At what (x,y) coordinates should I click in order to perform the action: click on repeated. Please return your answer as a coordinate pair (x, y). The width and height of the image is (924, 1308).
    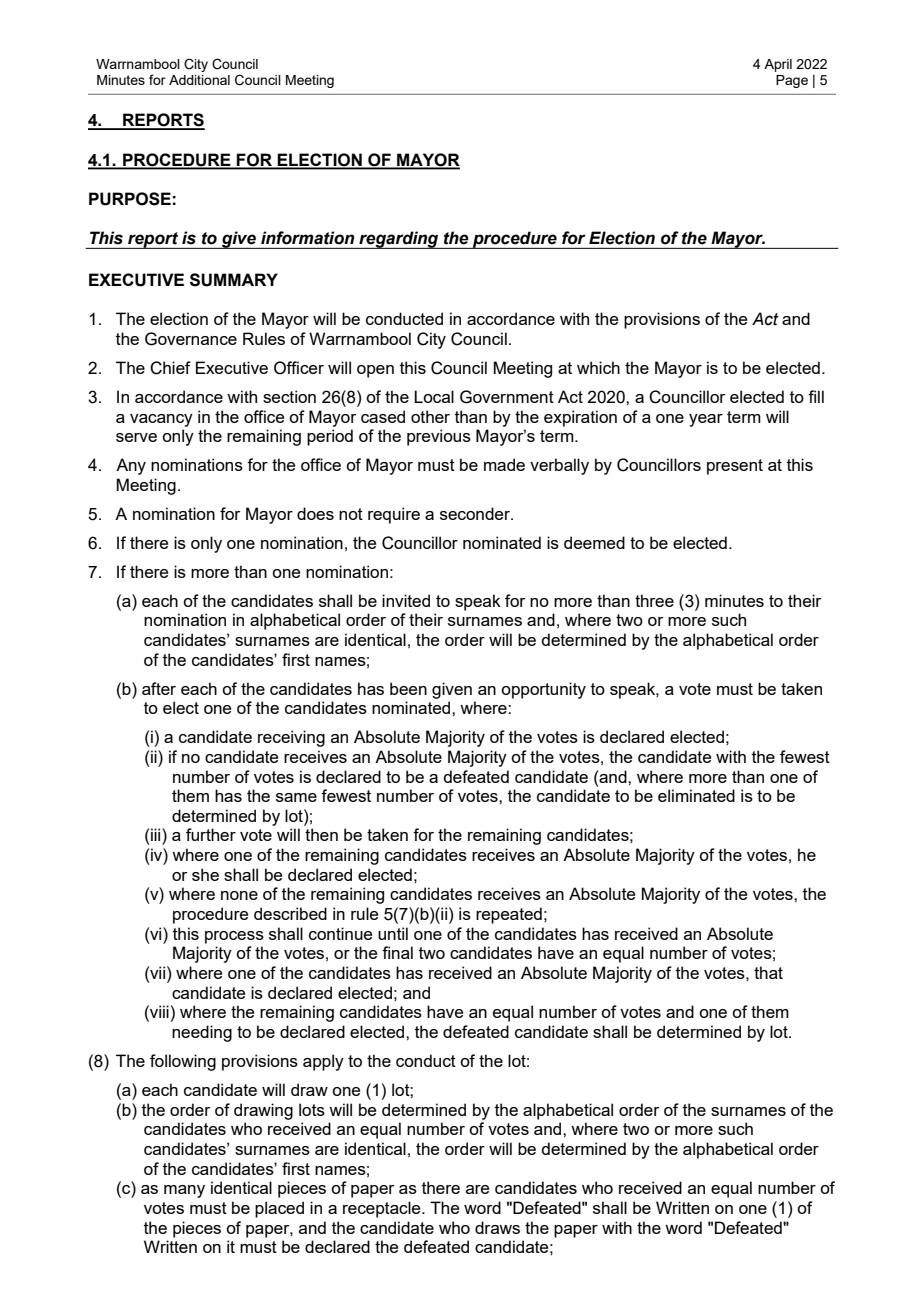
    Looking at the image, I should click on (509, 915).
